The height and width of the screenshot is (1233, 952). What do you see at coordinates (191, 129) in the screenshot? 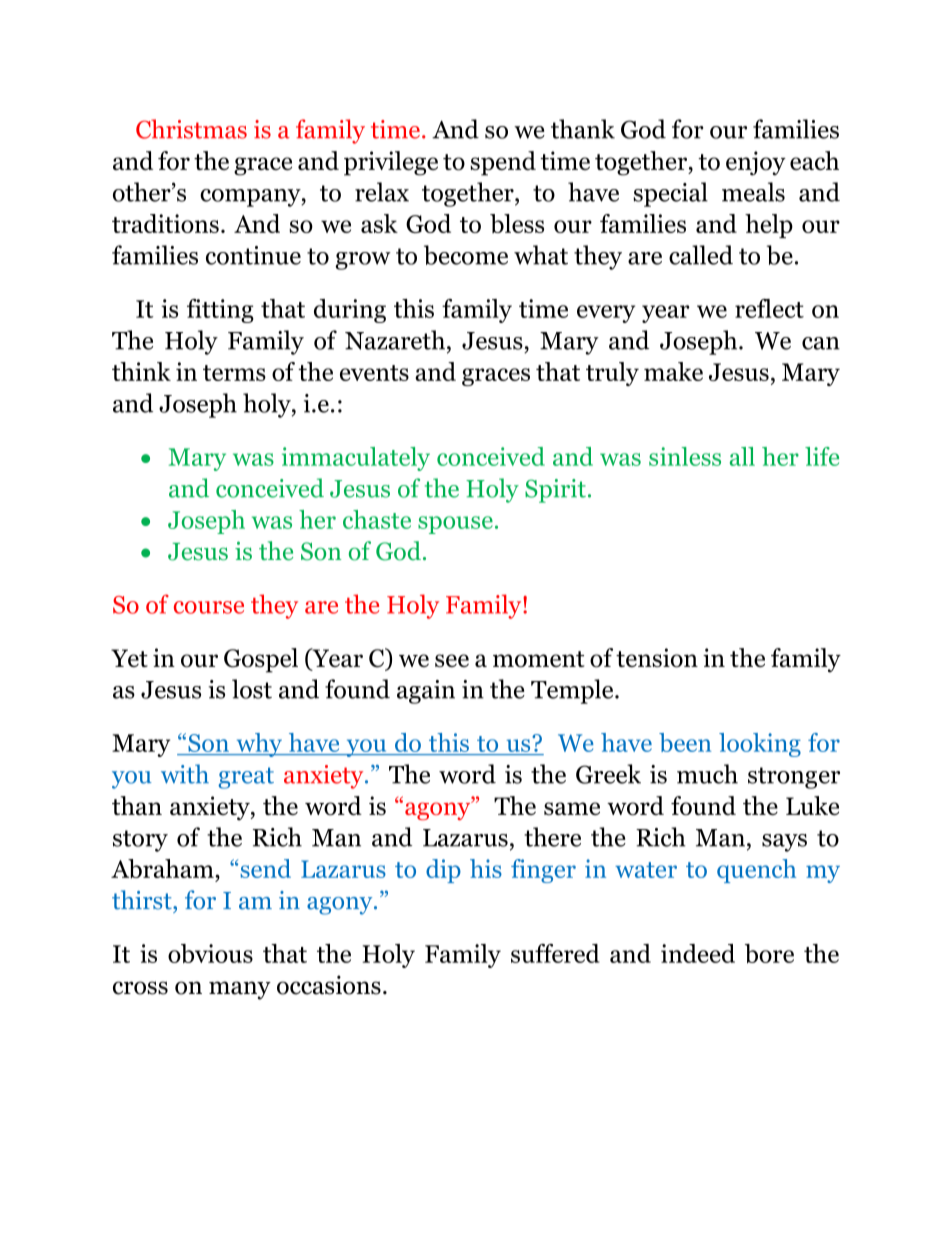
I see `Christmas` at bounding box center [191, 129].
